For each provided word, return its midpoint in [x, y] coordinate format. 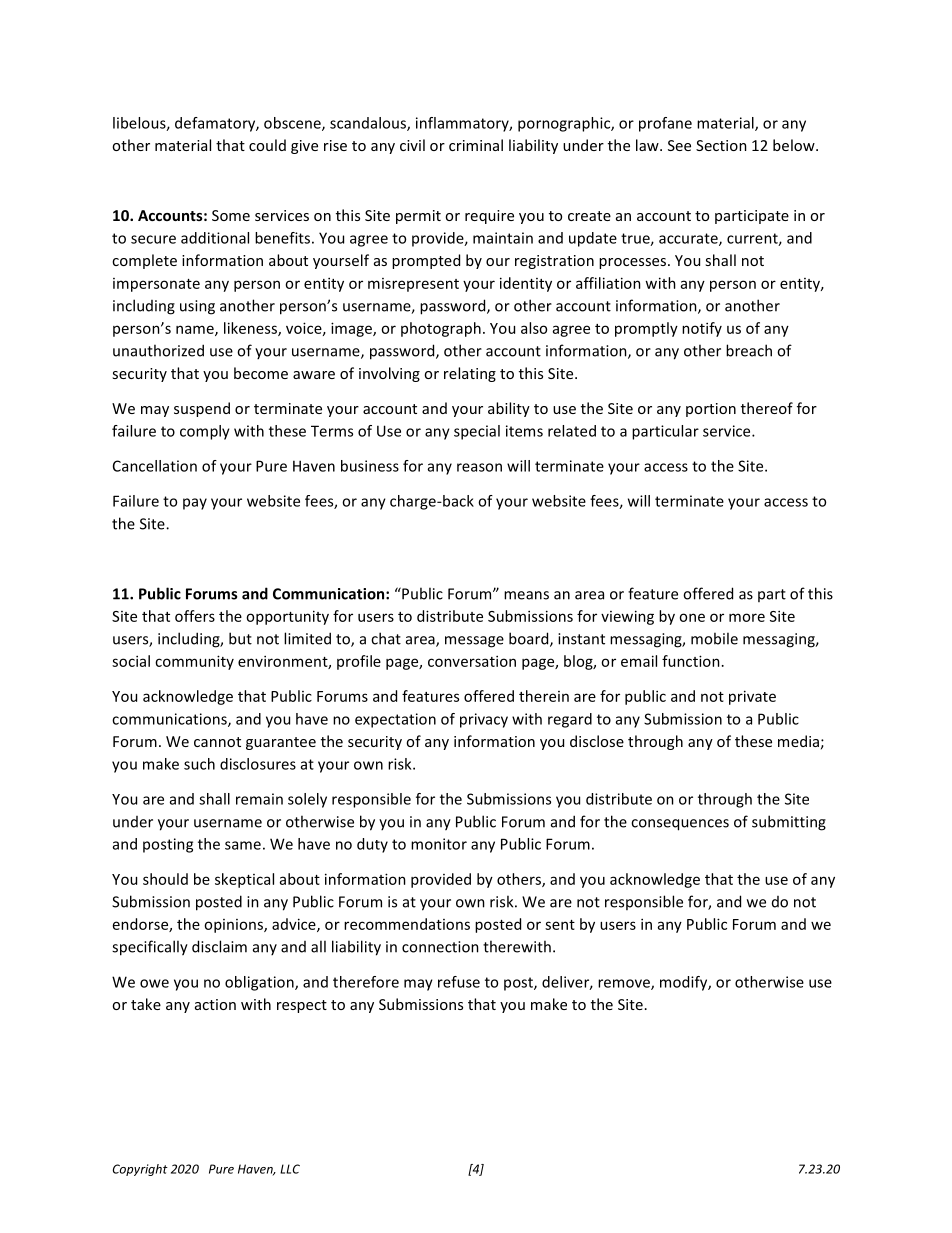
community [194, 662]
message [474, 642]
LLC [290, 1169]
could [267, 145]
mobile [714, 638]
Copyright [140, 1170]
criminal [476, 145]
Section [721, 145]
